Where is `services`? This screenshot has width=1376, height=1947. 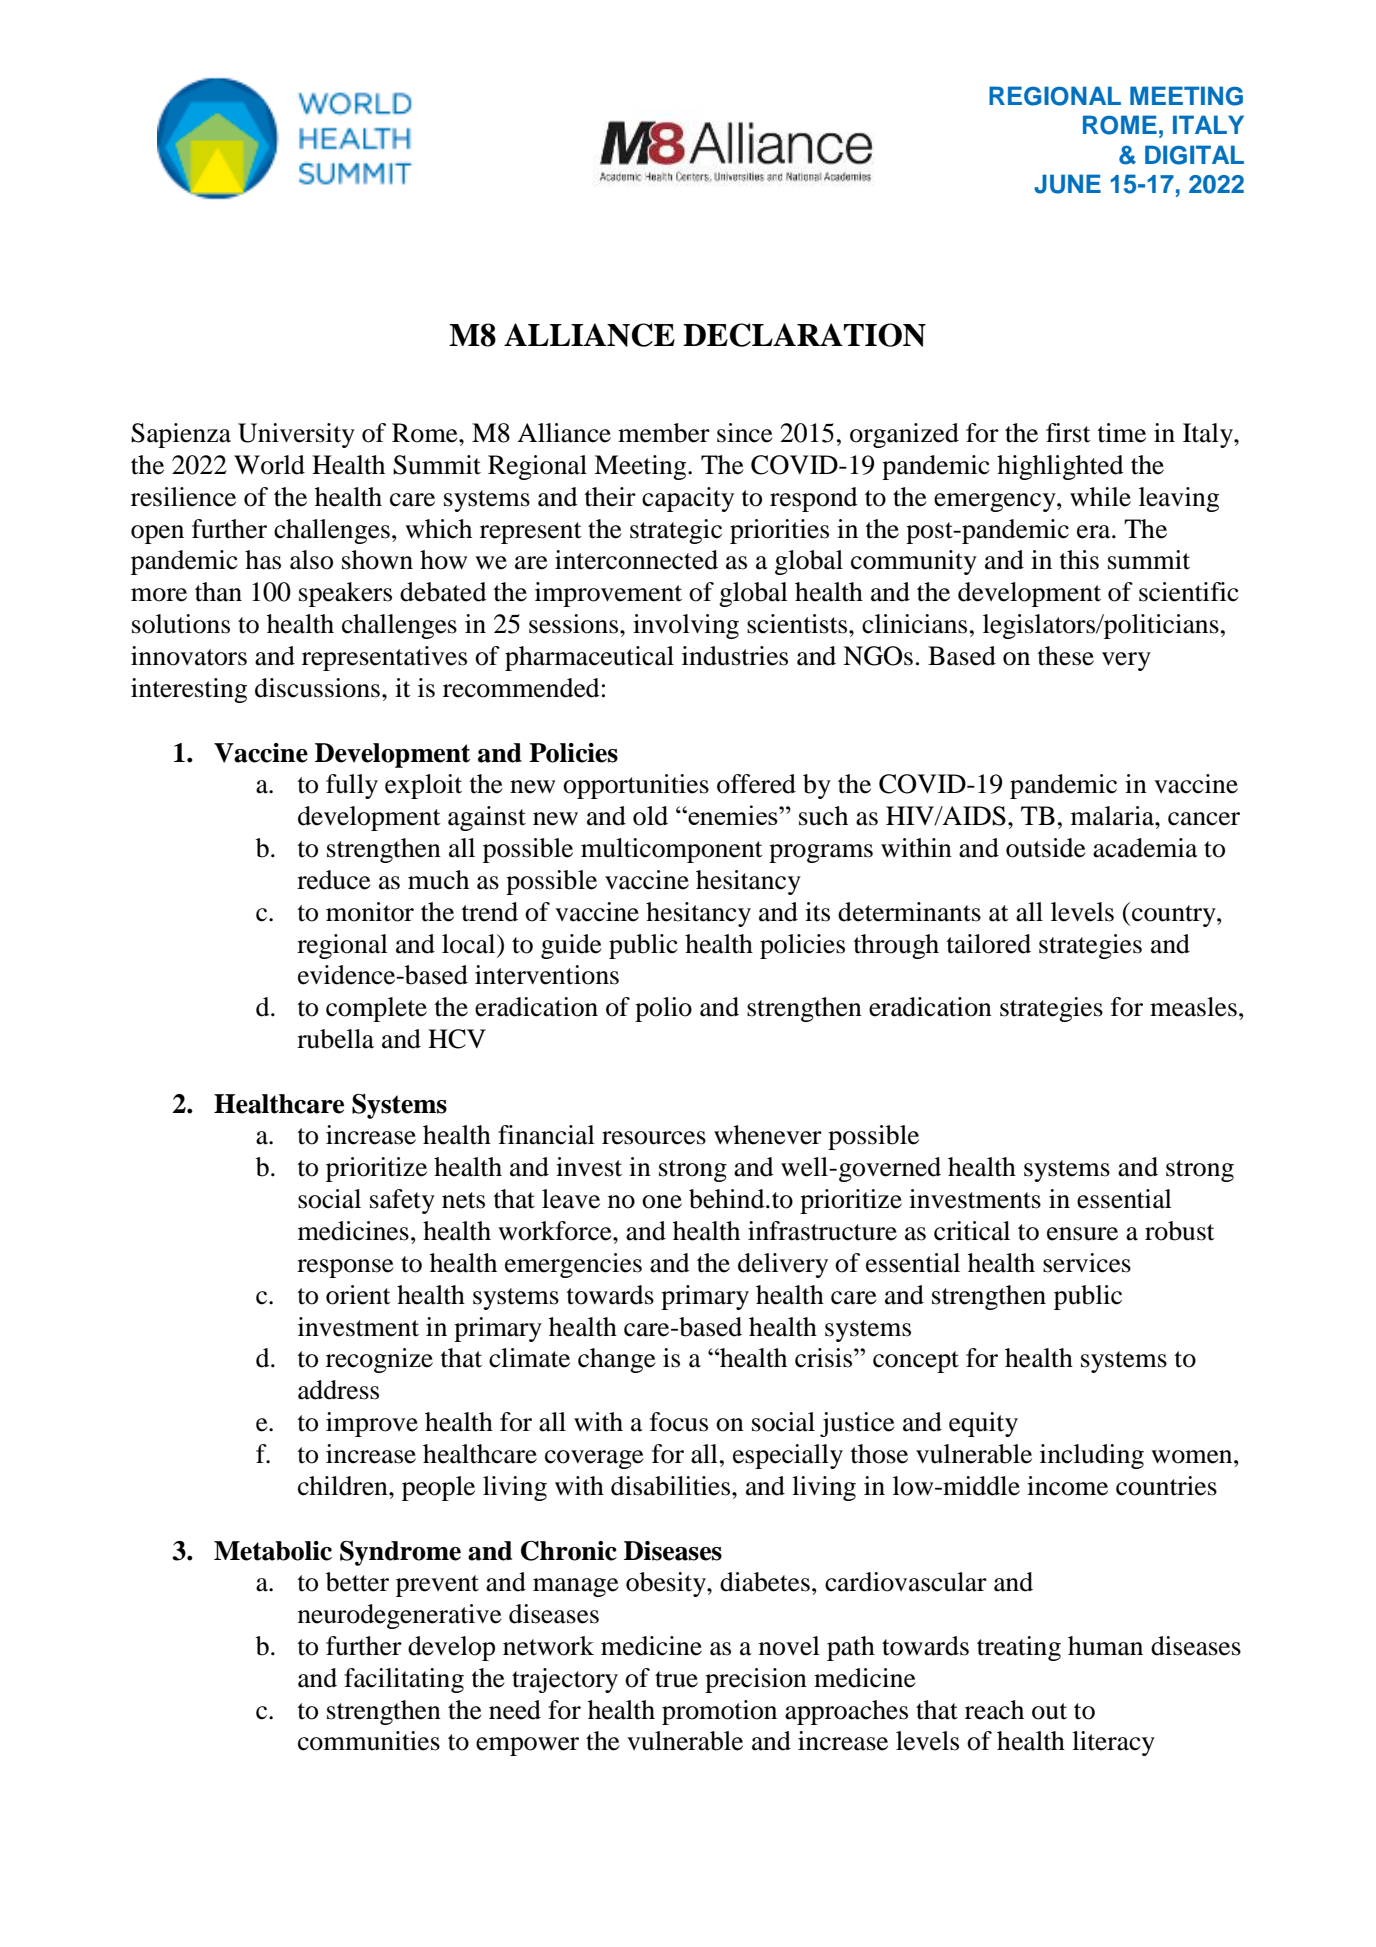 services is located at coordinates (1087, 1263).
